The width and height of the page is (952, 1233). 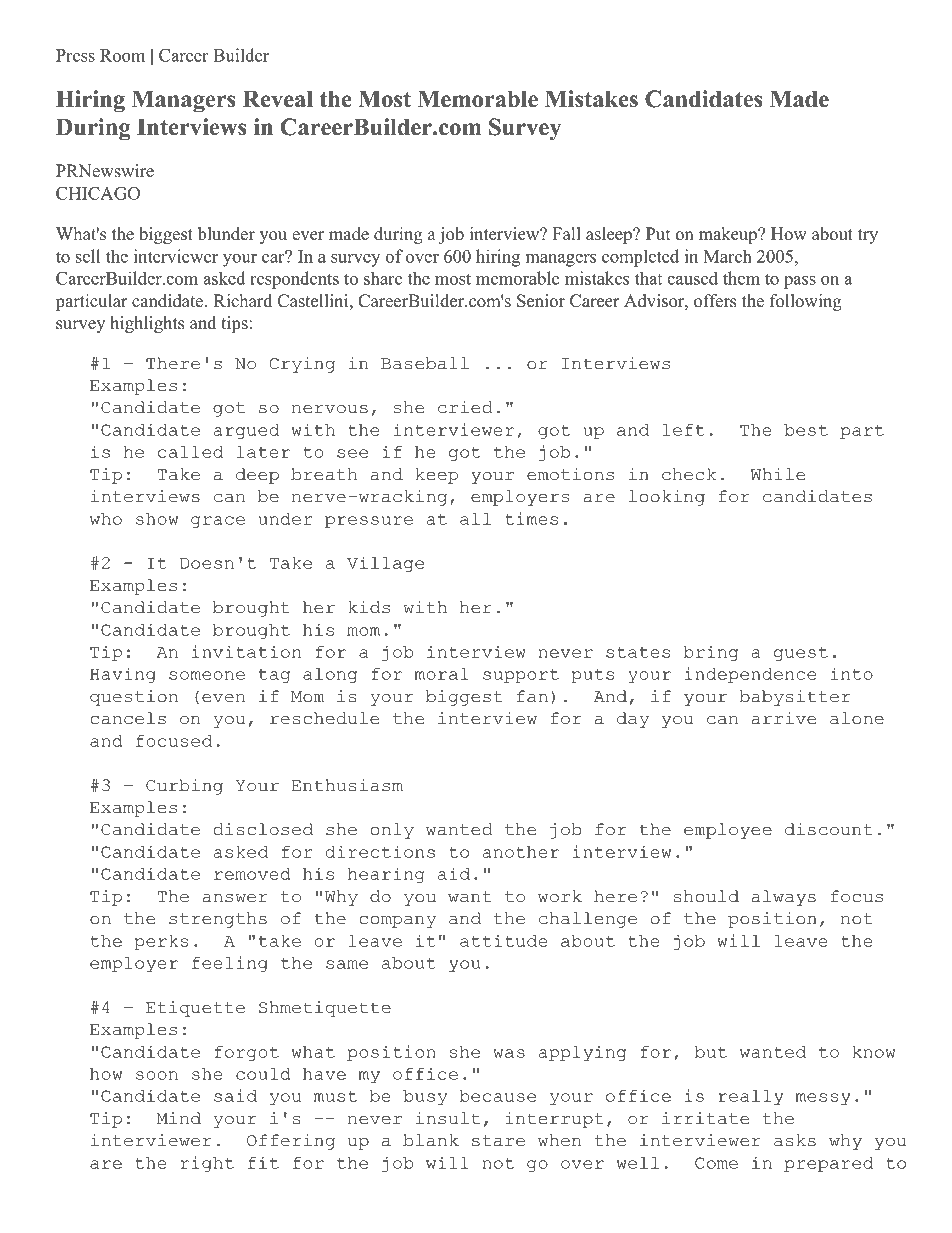 What do you see at coordinates (278, 99) in the page?
I see `Reveal` at bounding box center [278, 99].
